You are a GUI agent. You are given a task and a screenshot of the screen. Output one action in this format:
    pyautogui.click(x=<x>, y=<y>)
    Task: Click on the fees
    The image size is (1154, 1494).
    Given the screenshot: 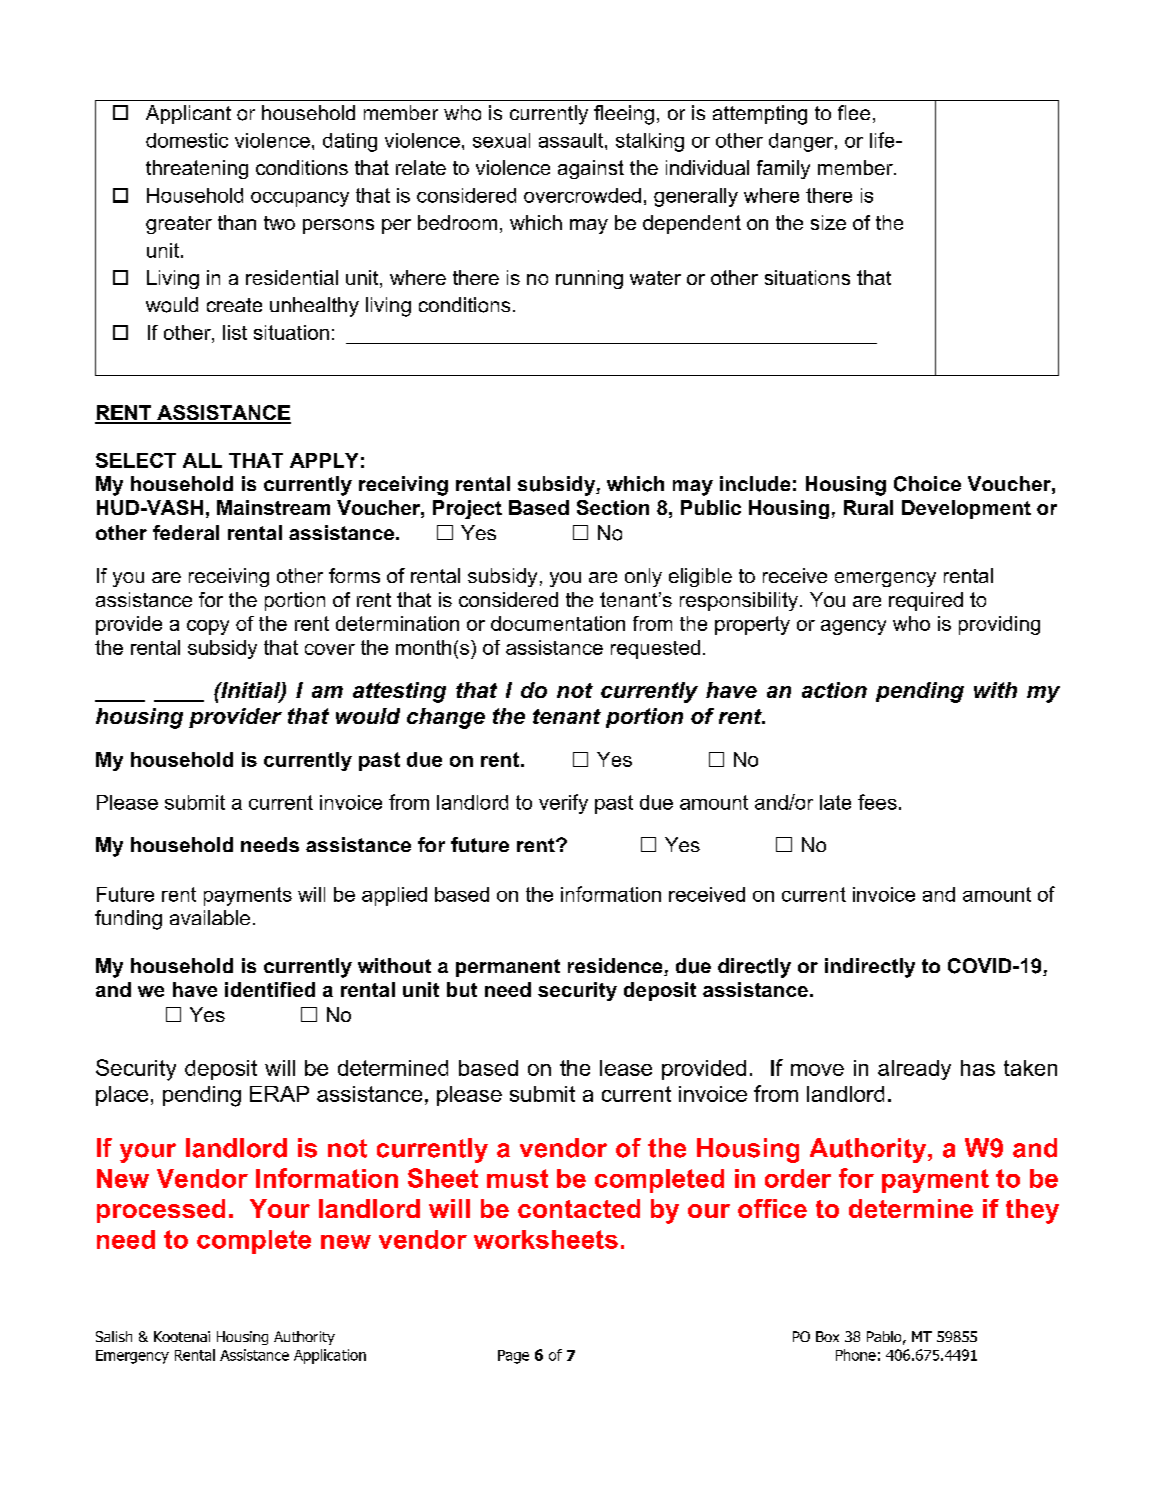 What is the action you would take?
    pyautogui.click(x=877, y=802)
